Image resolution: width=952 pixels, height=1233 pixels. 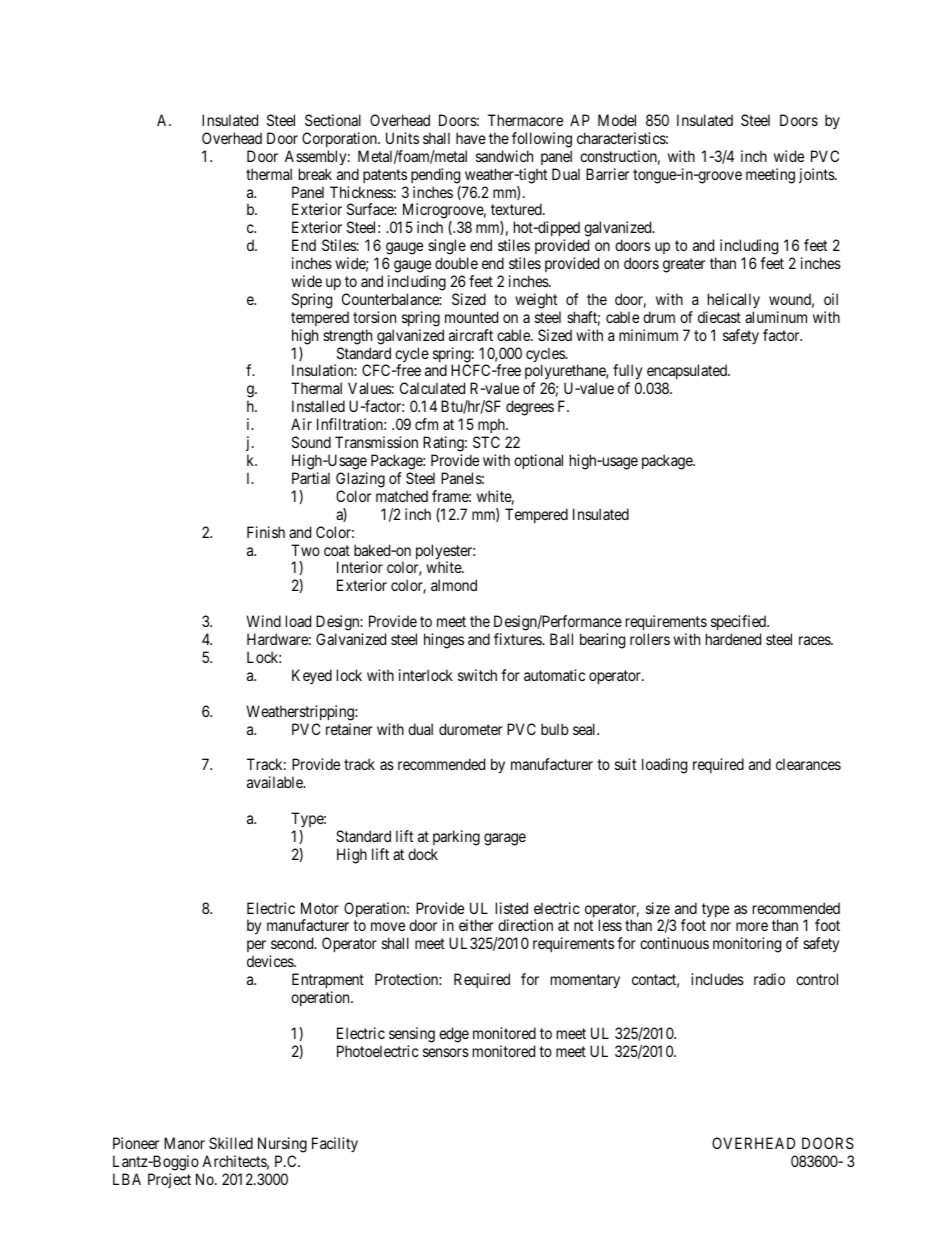 What do you see at coordinates (477, 675) in the screenshot?
I see `switch` at bounding box center [477, 675].
